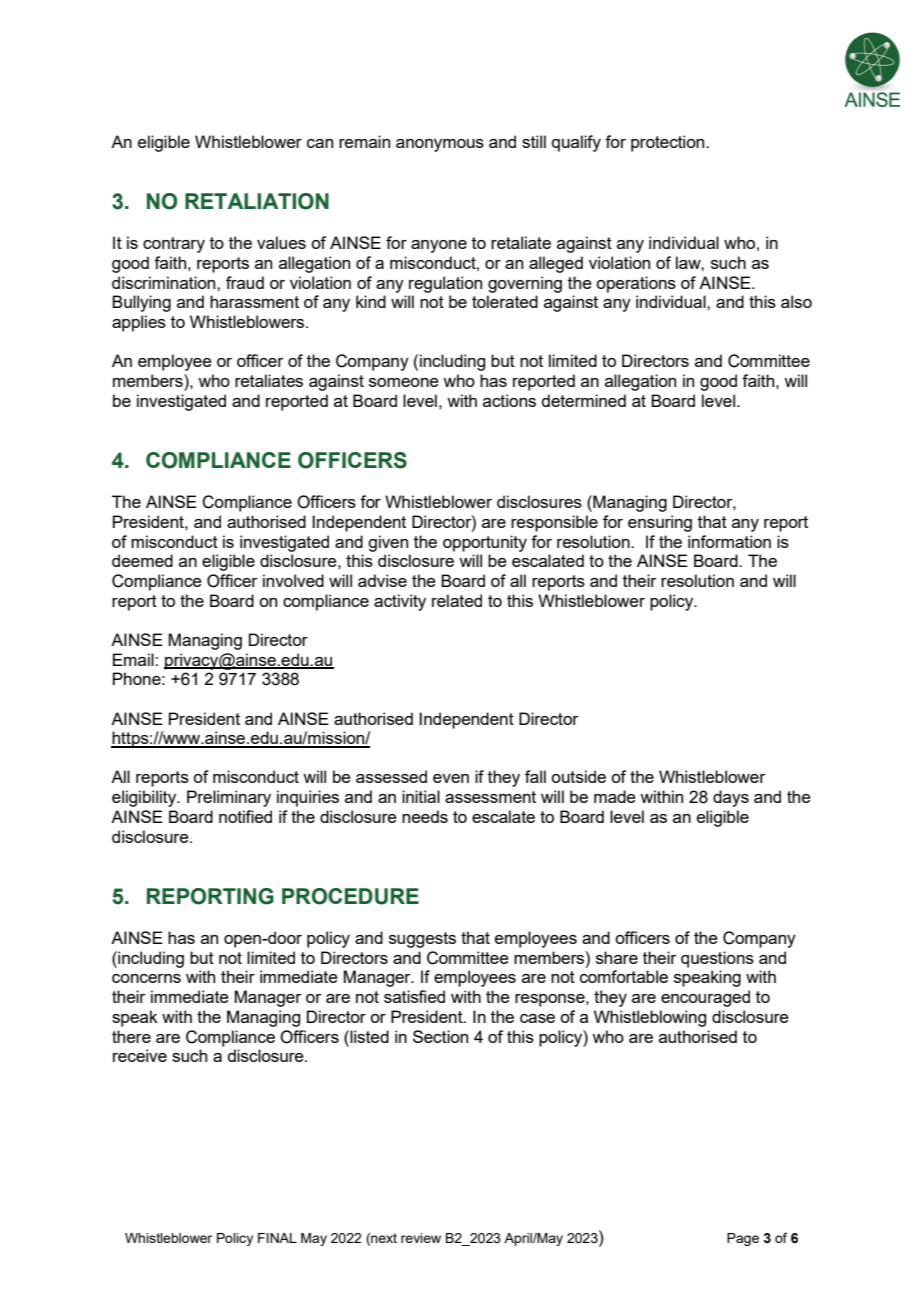 The image size is (924, 1309). I want to click on applies, so click(139, 323).
